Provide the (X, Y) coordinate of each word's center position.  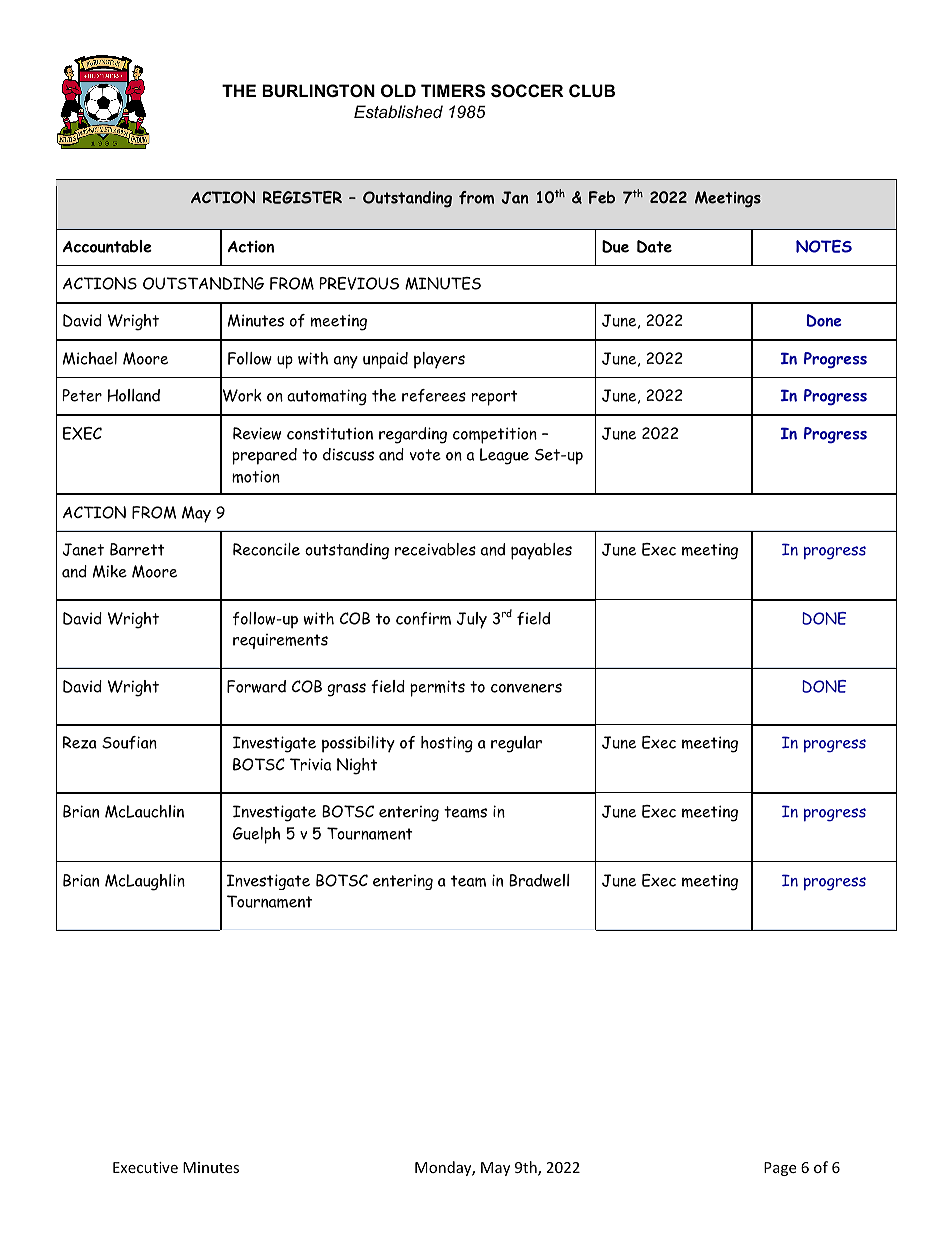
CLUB (592, 90)
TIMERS (453, 91)
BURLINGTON (318, 90)
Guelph (256, 835)
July (472, 620)
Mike (110, 571)
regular (516, 744)
